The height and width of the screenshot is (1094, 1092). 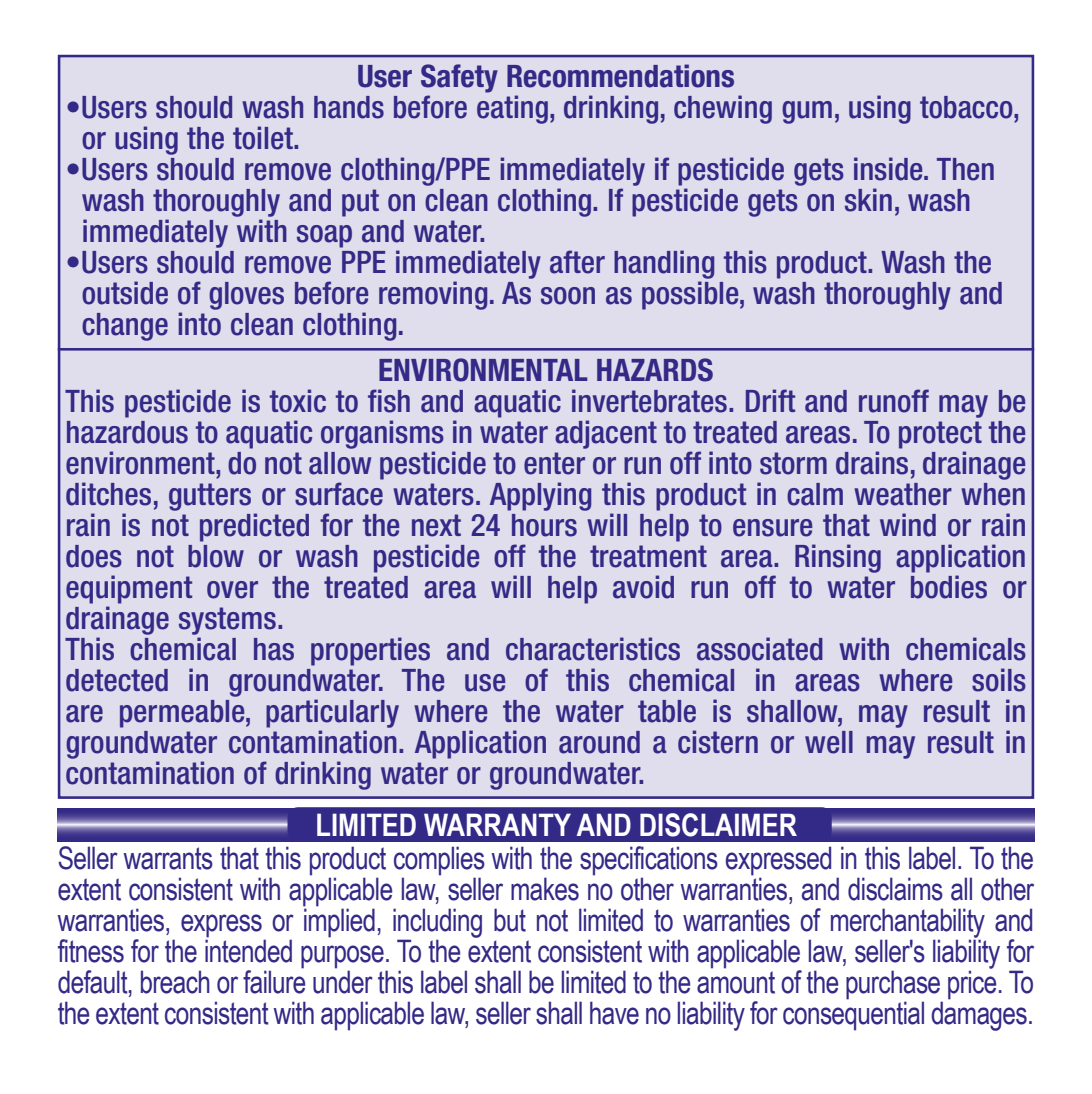 I want to click on toilet, so click(x=264, y=138).
